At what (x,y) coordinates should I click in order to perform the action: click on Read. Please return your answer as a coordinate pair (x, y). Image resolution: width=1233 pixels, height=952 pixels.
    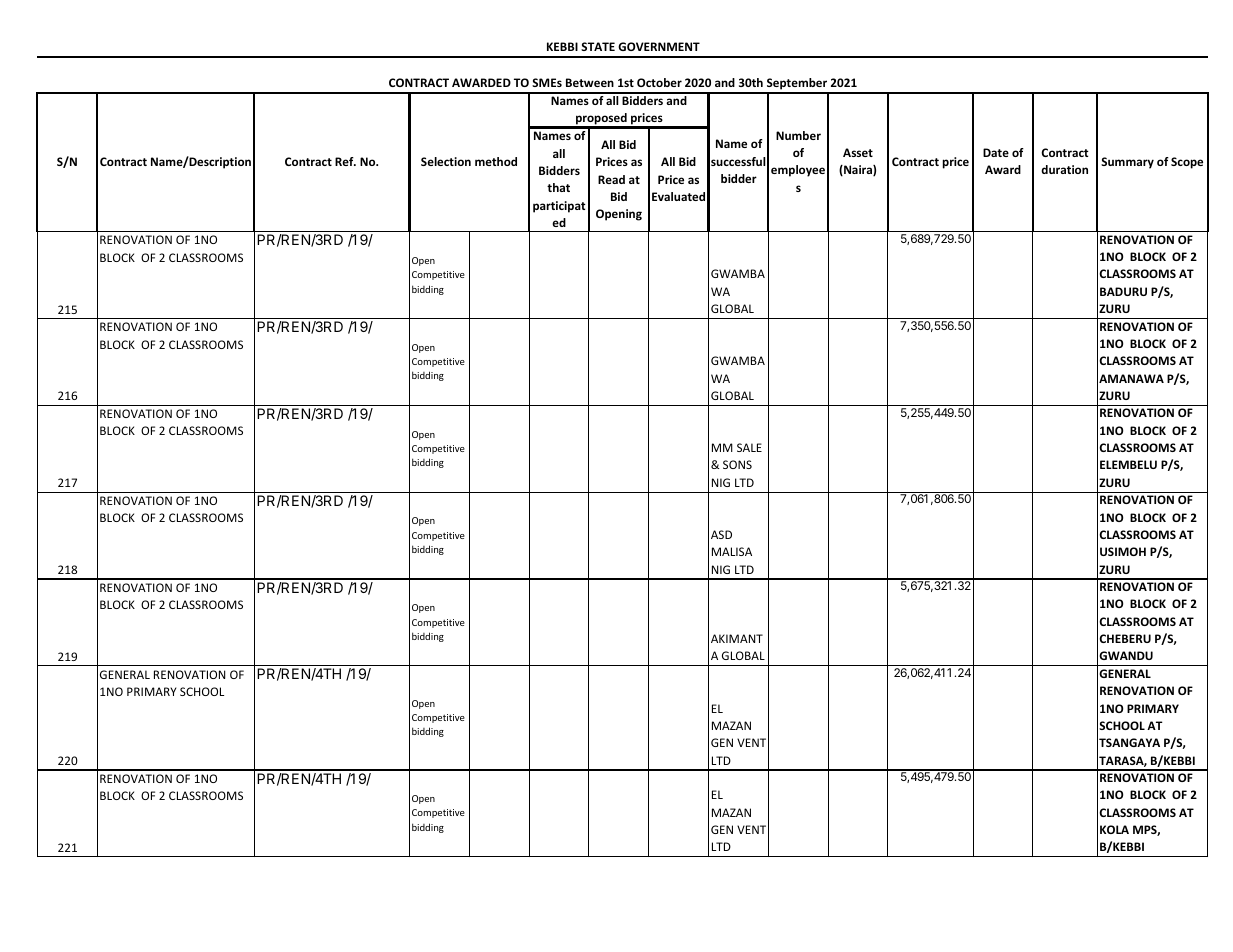
    Looking at the image, I should click on (611, 179).
